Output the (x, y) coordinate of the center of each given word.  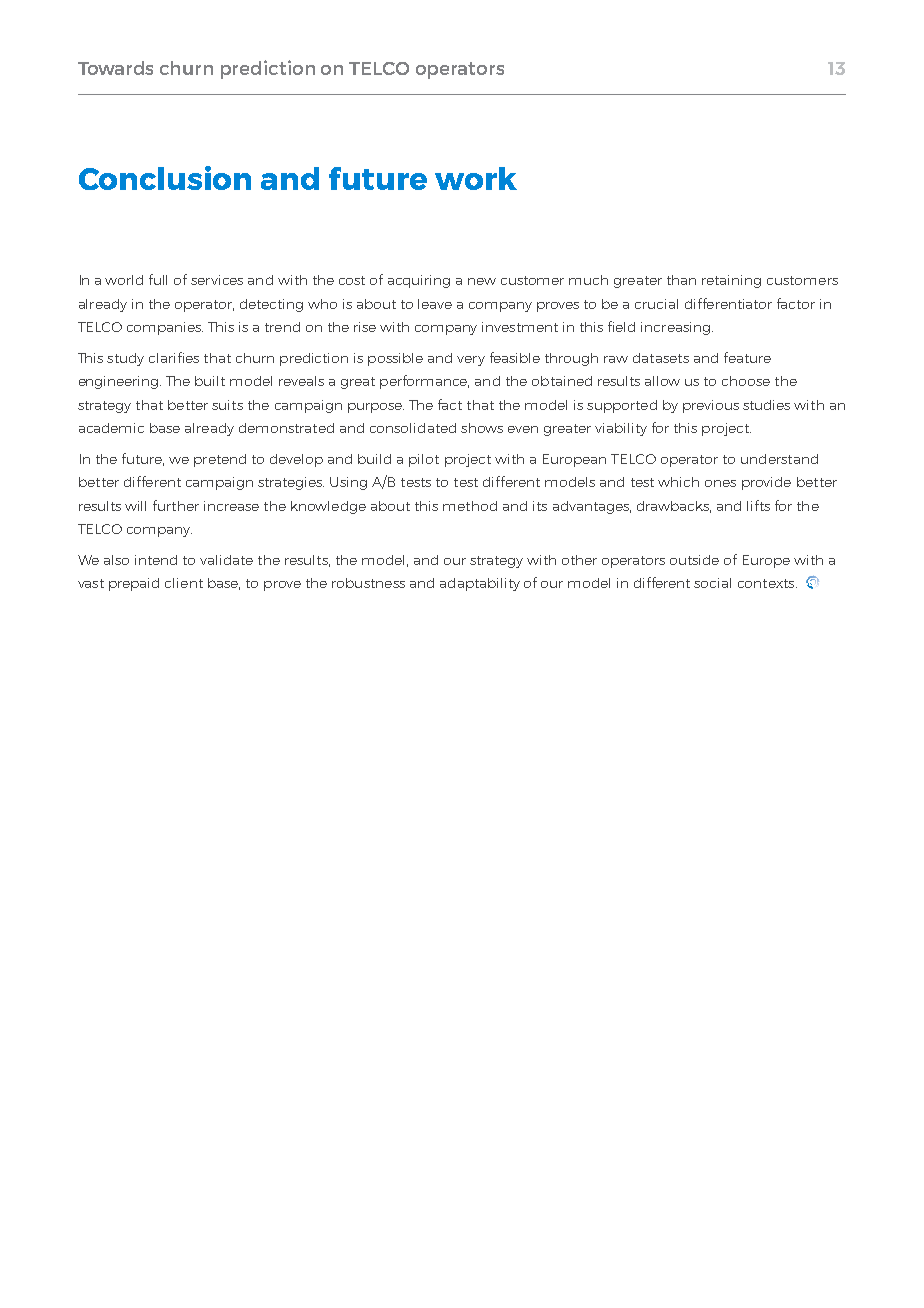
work (476, 178)
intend (156, 560)
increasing (675, 328)
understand (779, 459)
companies (165, 328)
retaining (731, 281)
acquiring (419, 281)
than (681, 280)
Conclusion (165, 178)
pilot (424, 460)
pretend (220, 460)
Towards (115, 68)
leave (435, 304)
